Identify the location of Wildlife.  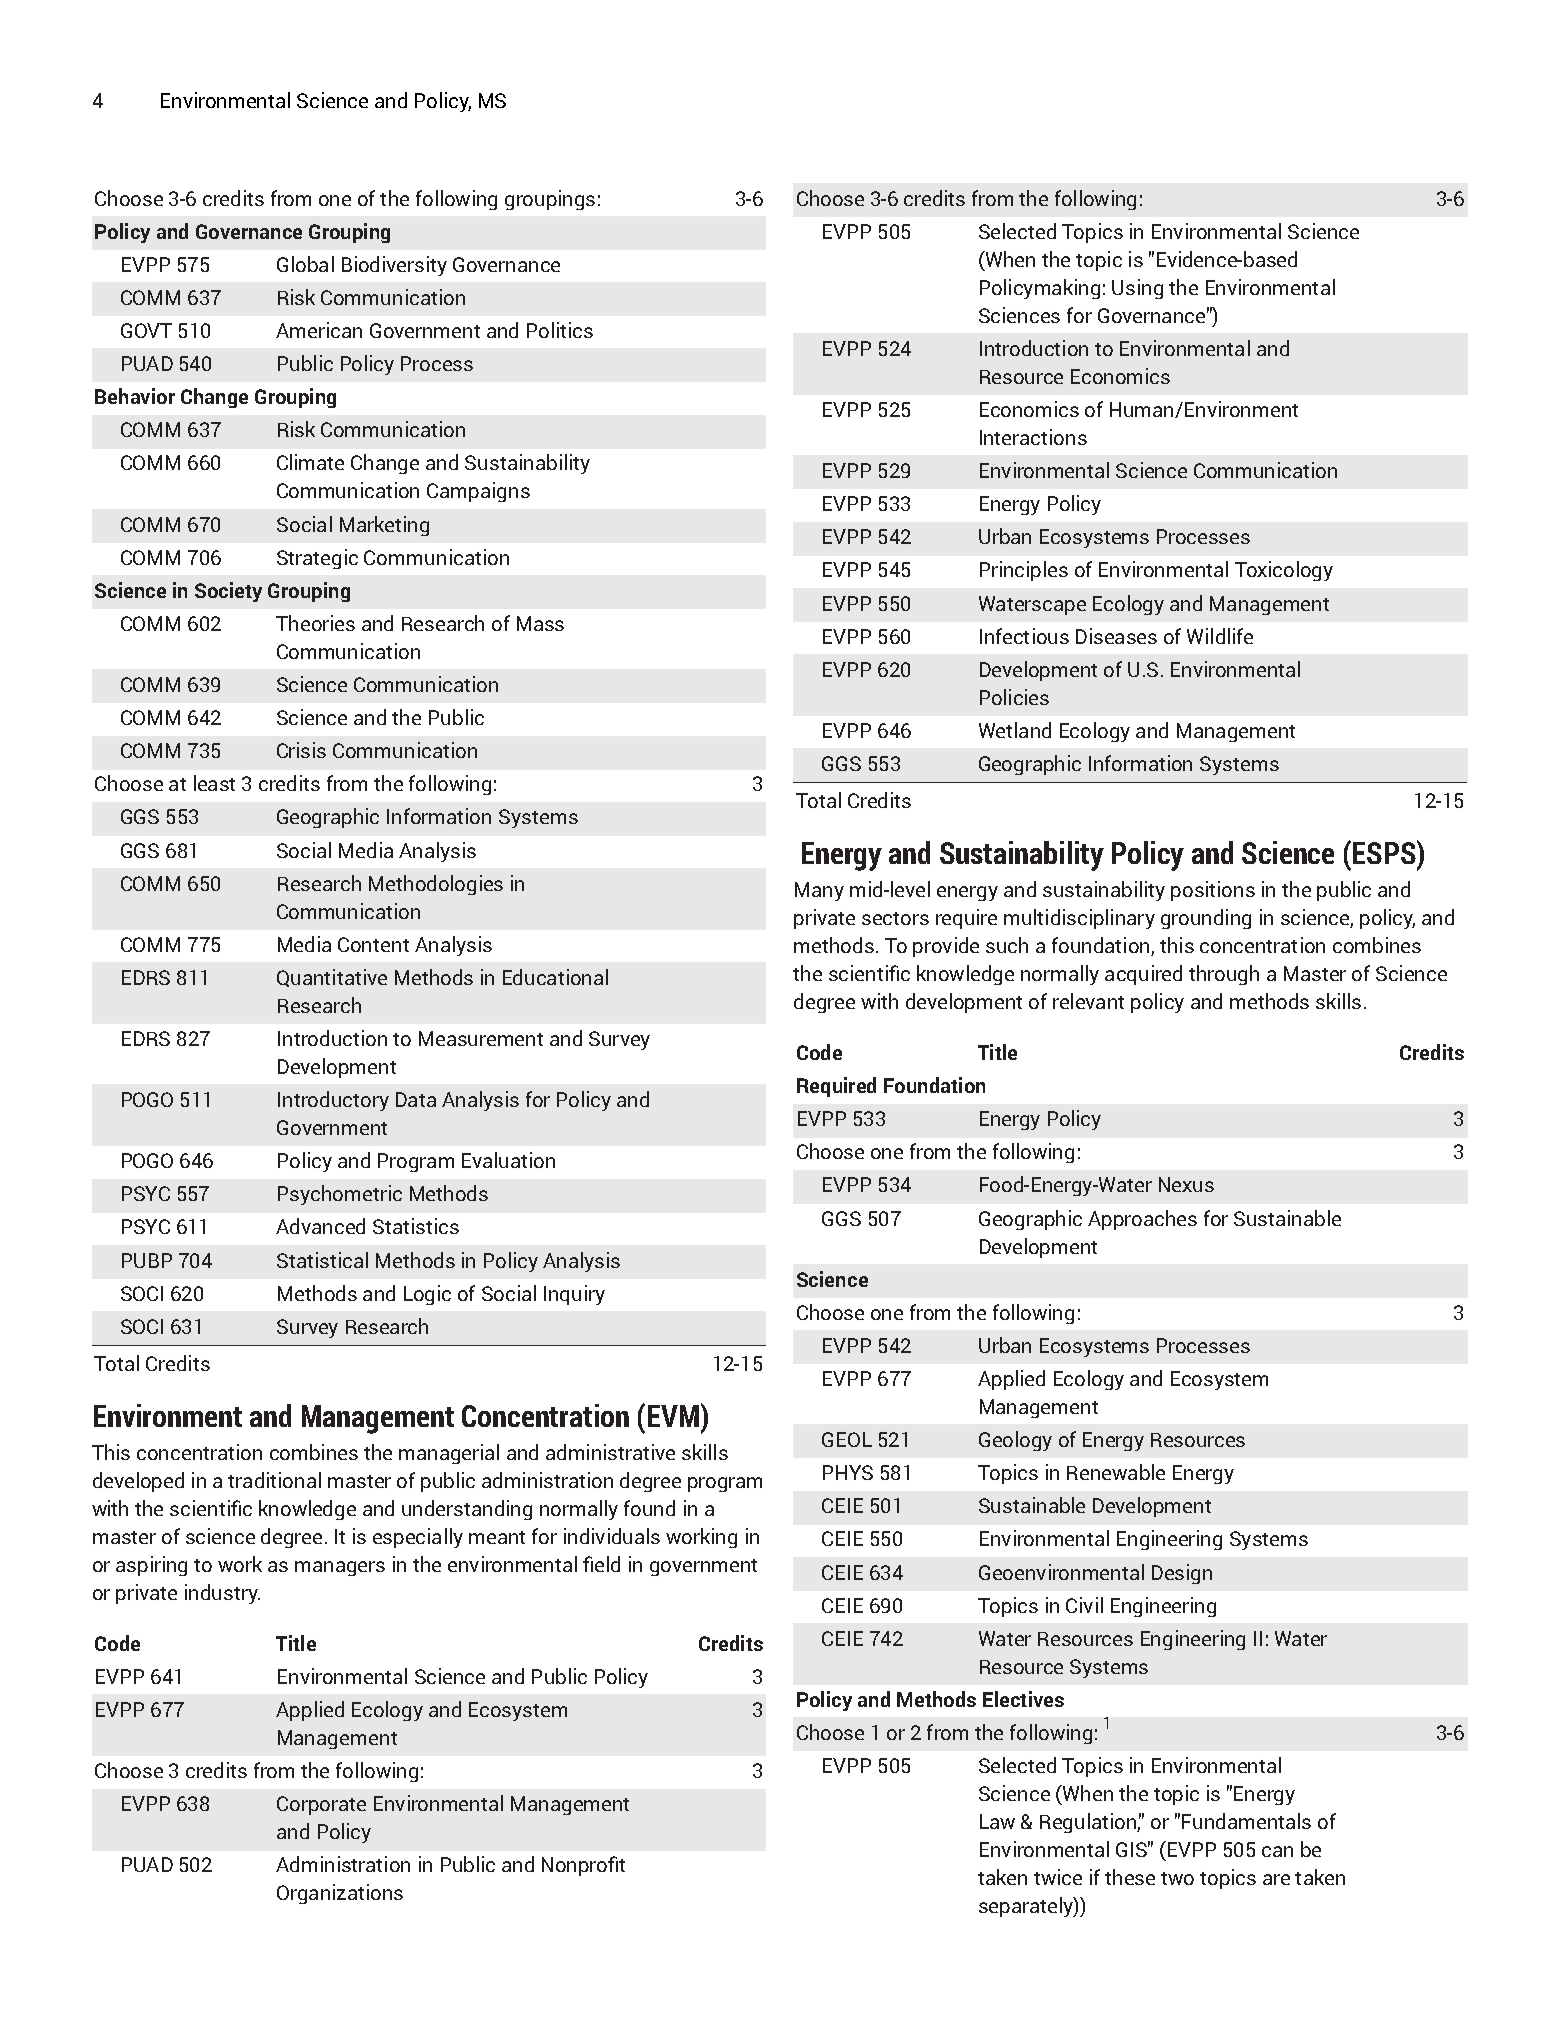
(1220, 636).
